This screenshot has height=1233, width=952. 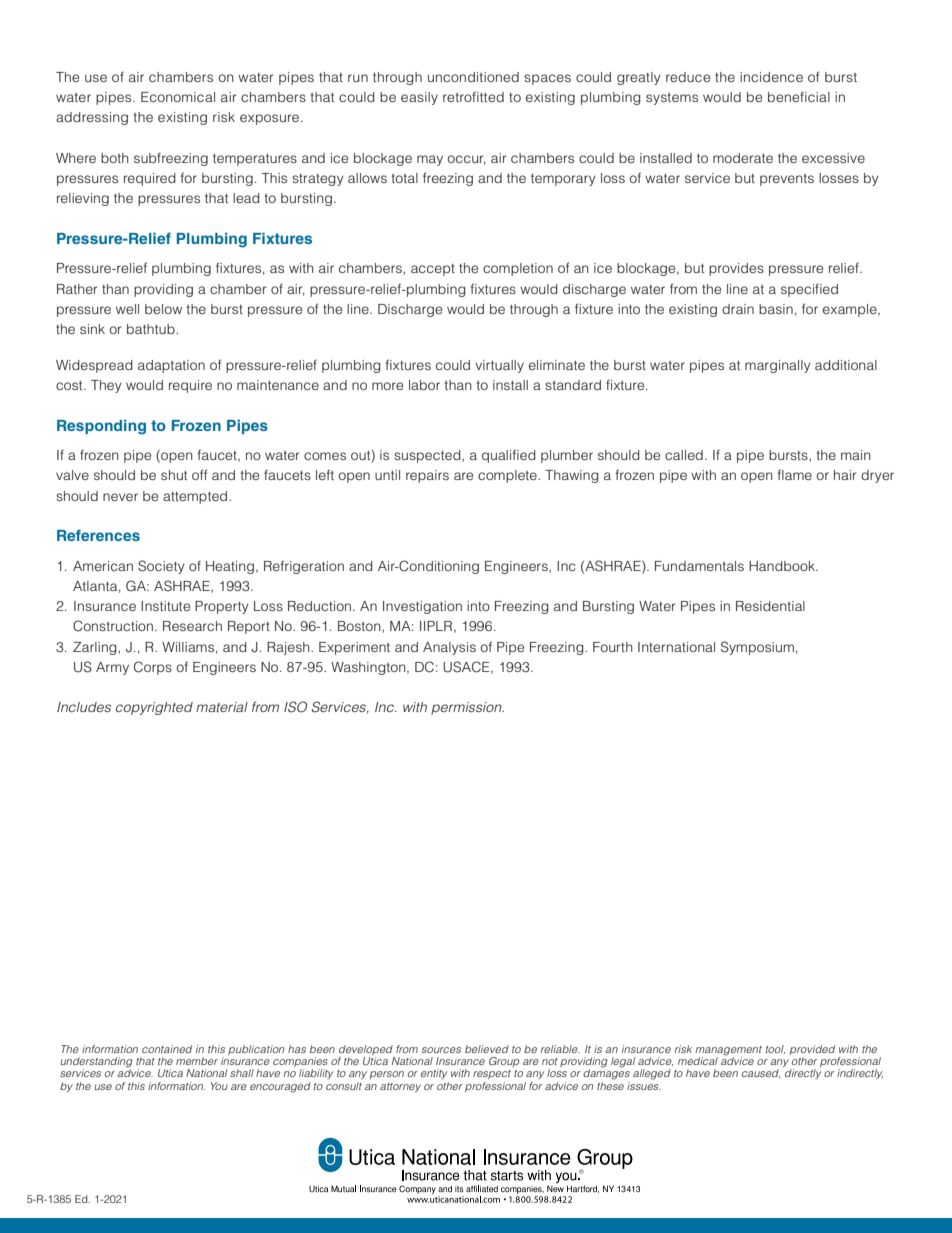 What do you see at coordinates (799, 97) in the screenshot?
I see `beneficial` at bounding box center [799, 97].
